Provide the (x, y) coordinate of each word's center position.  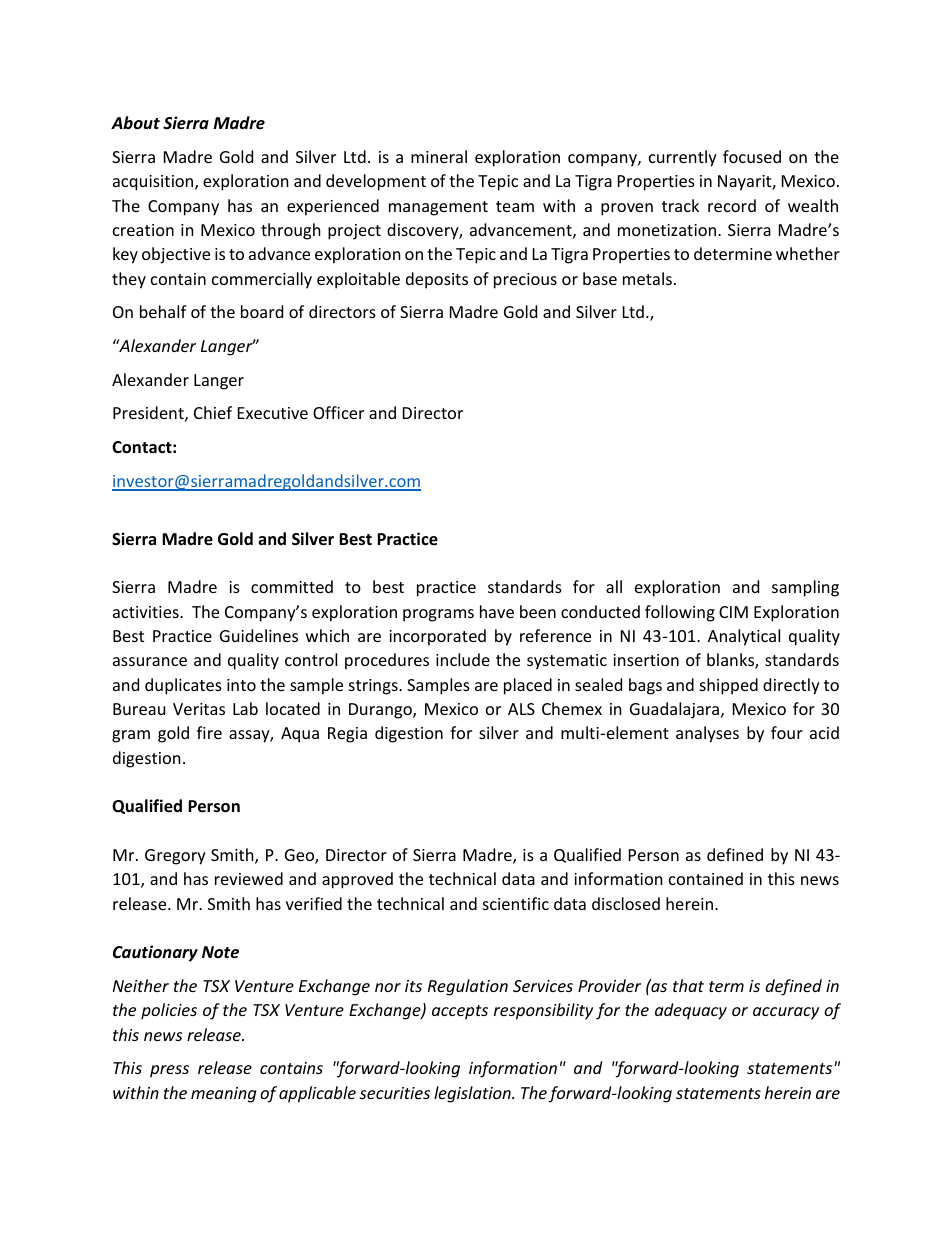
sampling (805, 588)
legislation (473, 1094)
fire (209, 732)
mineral (439, 156)
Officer (338, 412)
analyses (707, 734)
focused (752, 156)
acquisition (154, 183)
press (169, 1071)
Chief (213, 412)
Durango (381, 711)
